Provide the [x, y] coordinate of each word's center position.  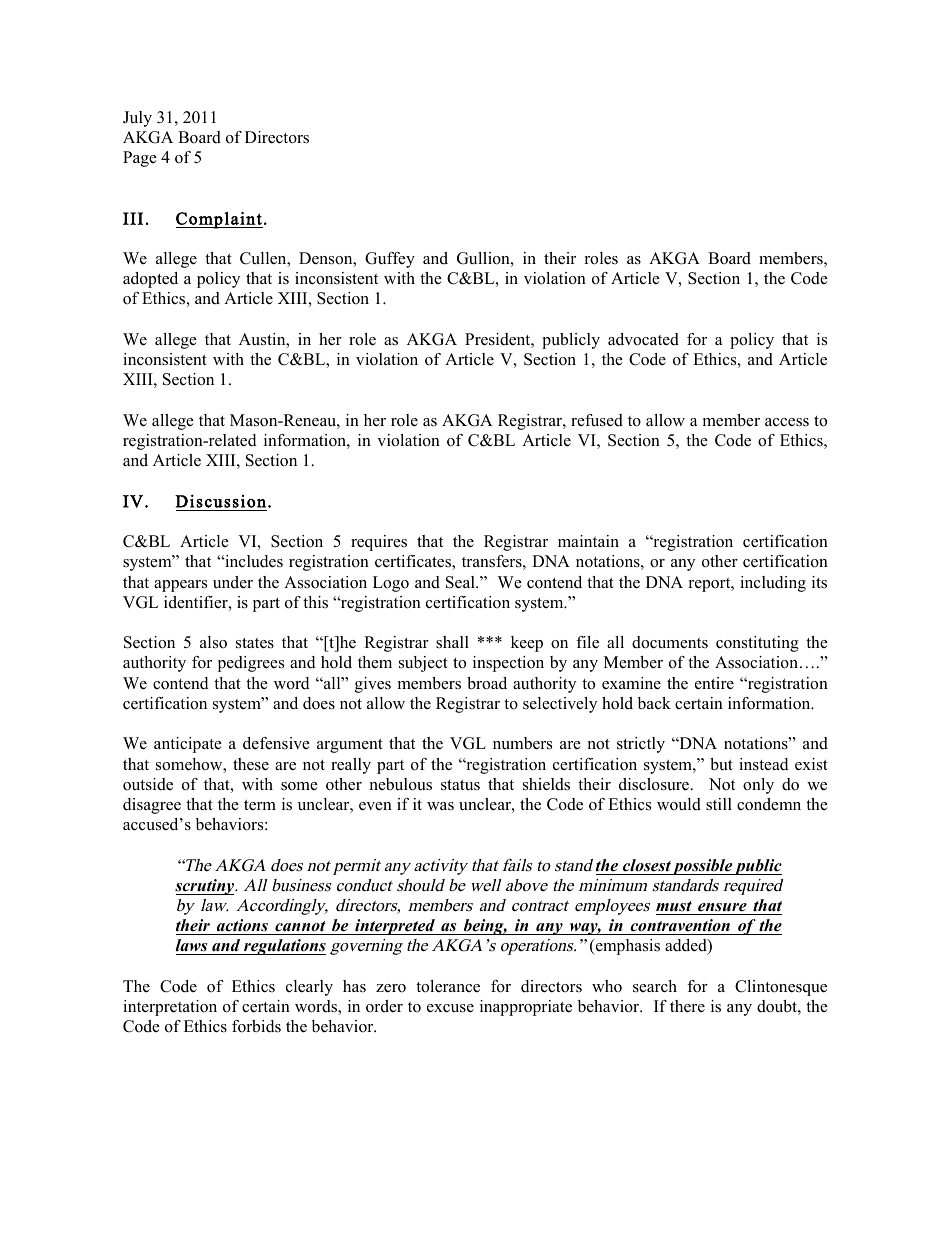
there [687, 1006]
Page [140, 159]
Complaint [219, 220]
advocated [643, 339]
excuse [450, 1008]
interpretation [170, 1008]
